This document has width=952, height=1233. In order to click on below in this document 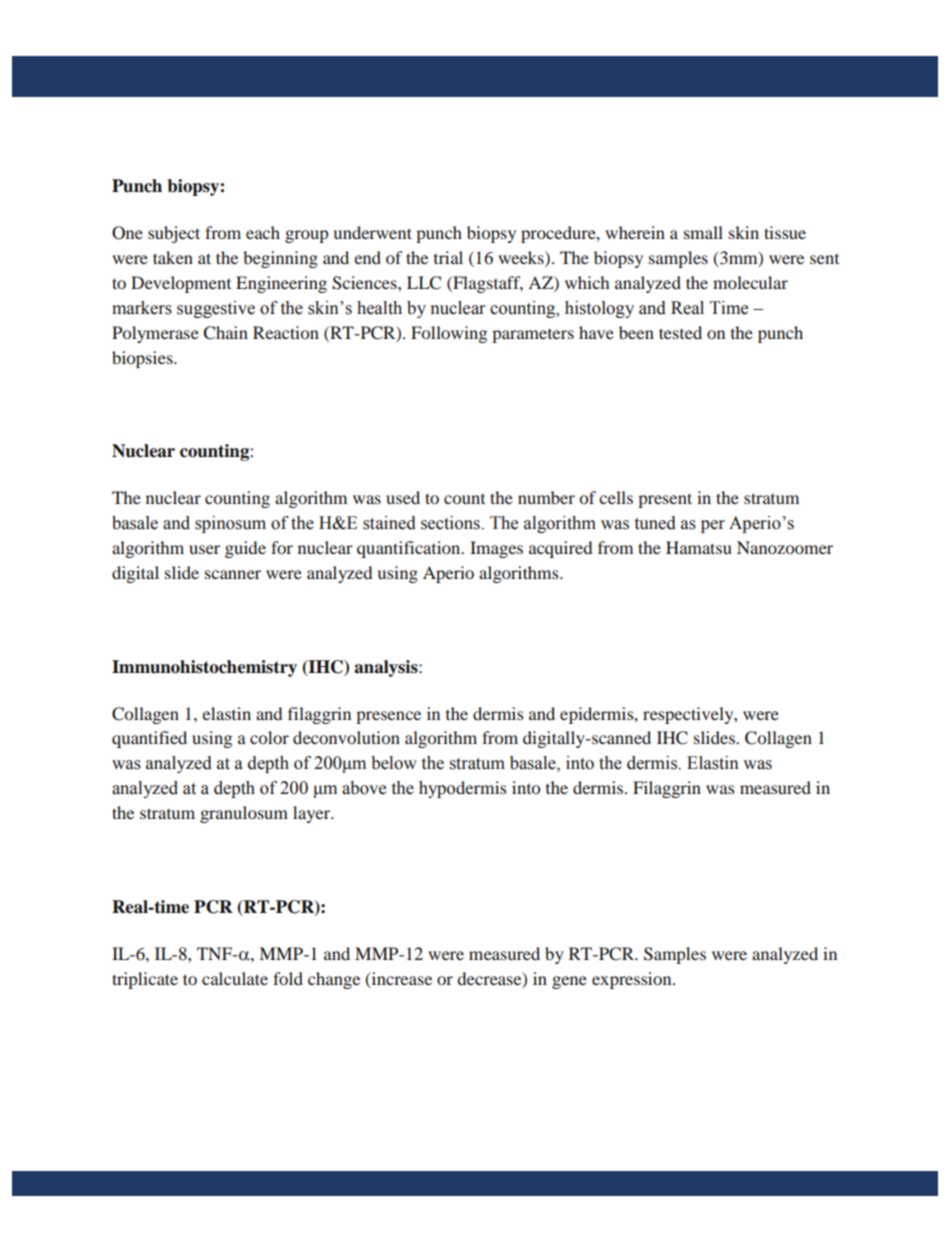, I will do `click(394, 763)`.
